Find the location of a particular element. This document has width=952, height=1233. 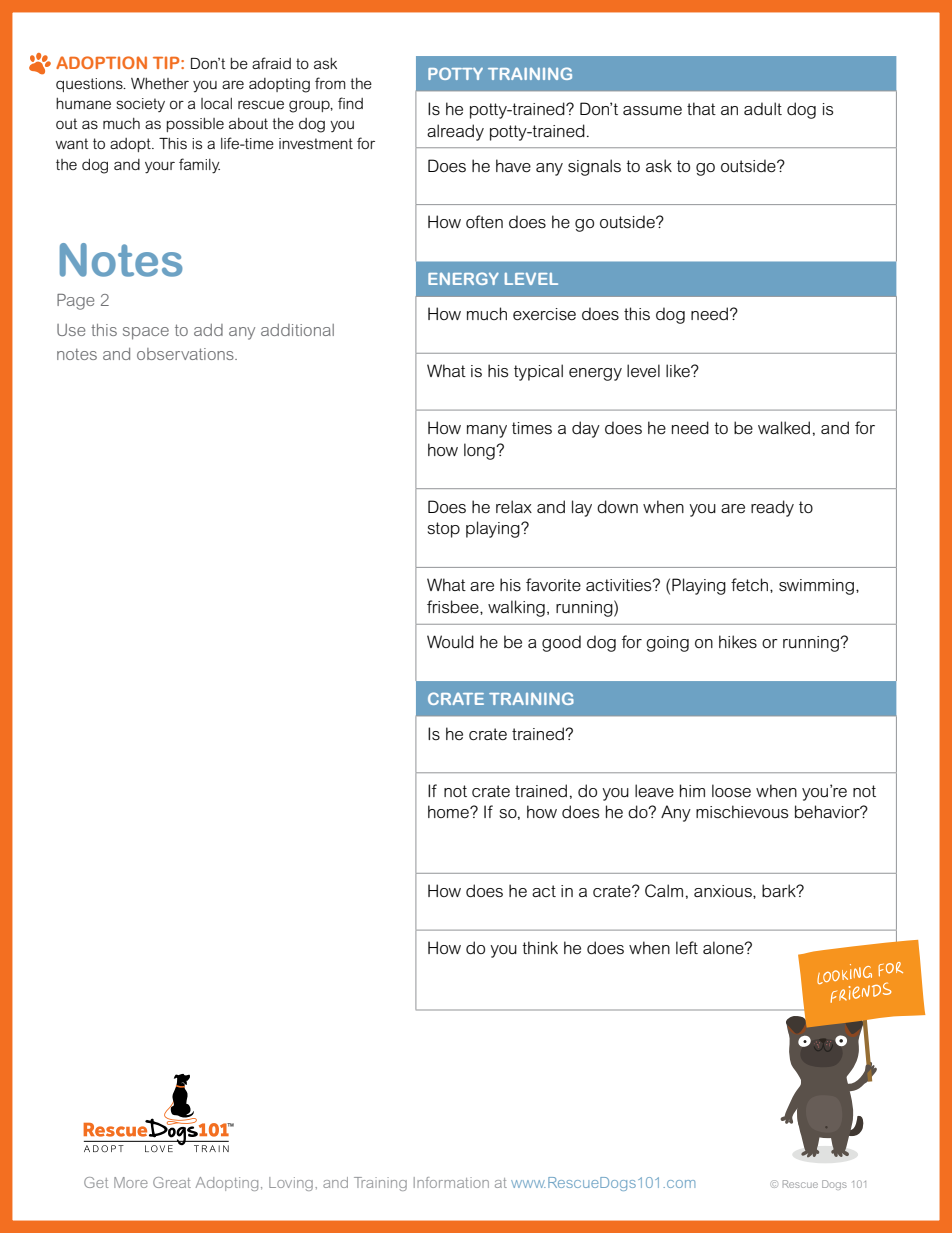

find is located at coordinates (350, 103).
